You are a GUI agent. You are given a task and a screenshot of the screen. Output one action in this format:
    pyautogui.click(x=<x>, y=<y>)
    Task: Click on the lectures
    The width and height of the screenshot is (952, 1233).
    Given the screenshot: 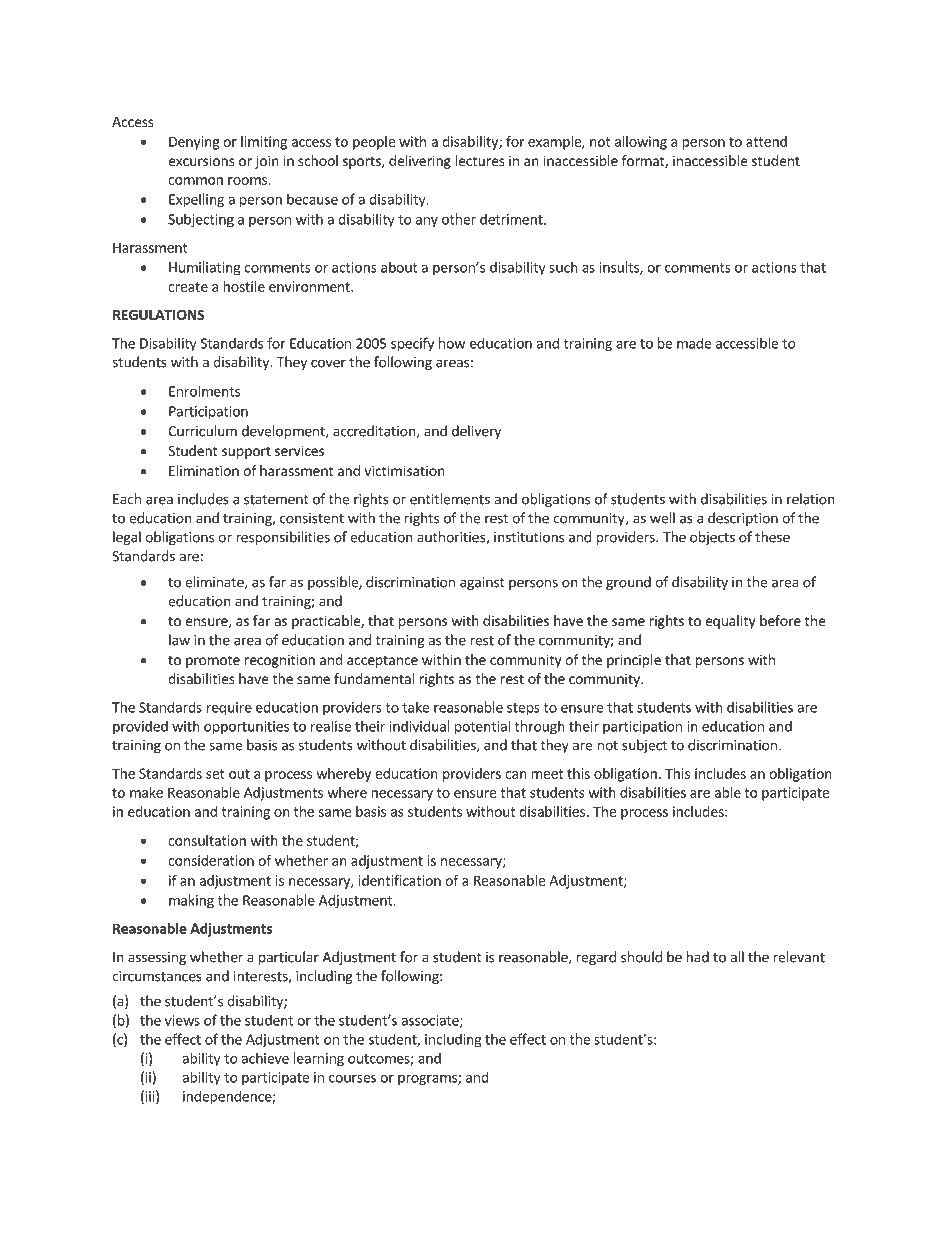 What is the action you would take?
    pyautogui.click(x=480, y=160)
